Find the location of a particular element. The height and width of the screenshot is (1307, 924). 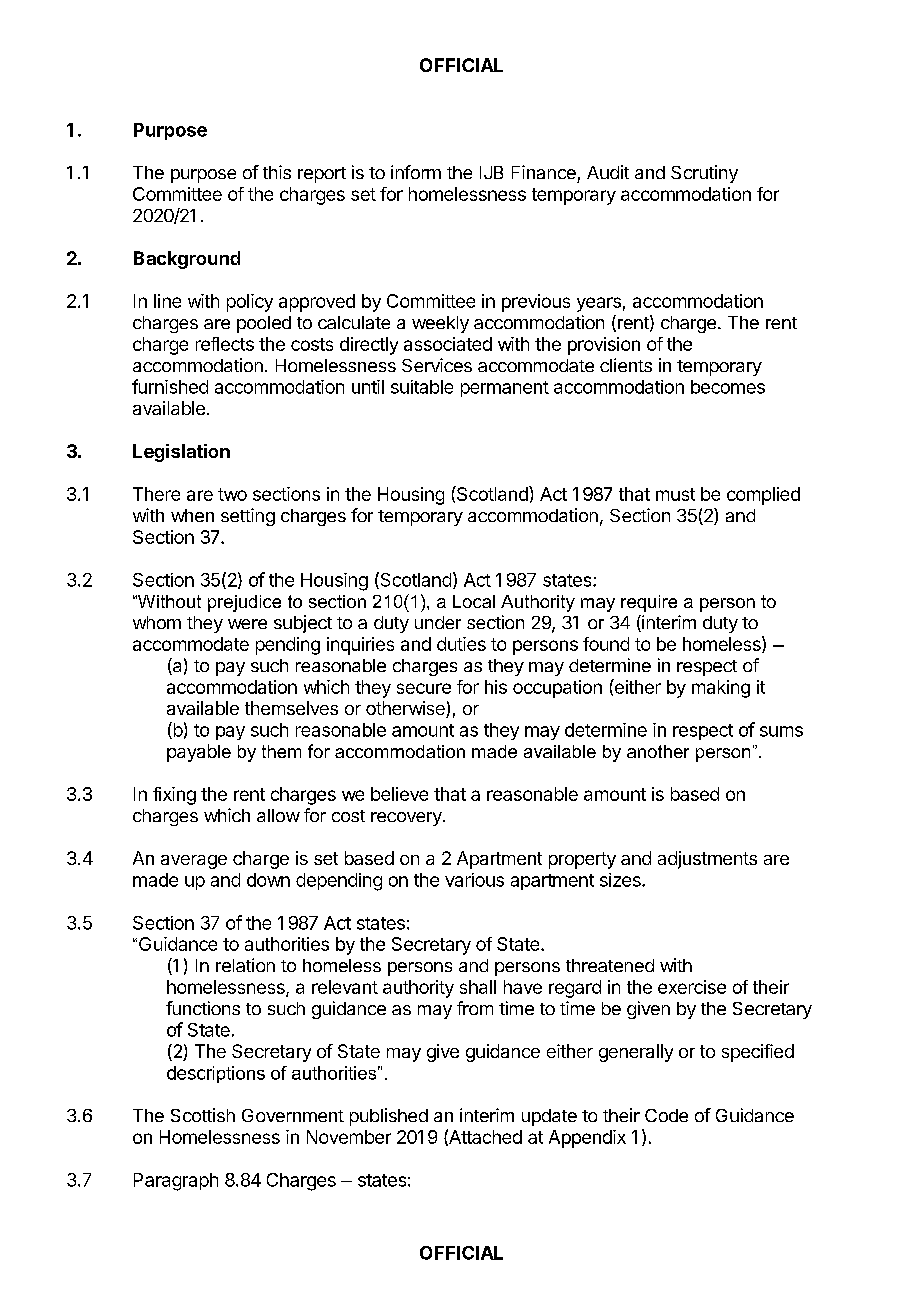

Scrutiny is located at coordinates (704, 174).
